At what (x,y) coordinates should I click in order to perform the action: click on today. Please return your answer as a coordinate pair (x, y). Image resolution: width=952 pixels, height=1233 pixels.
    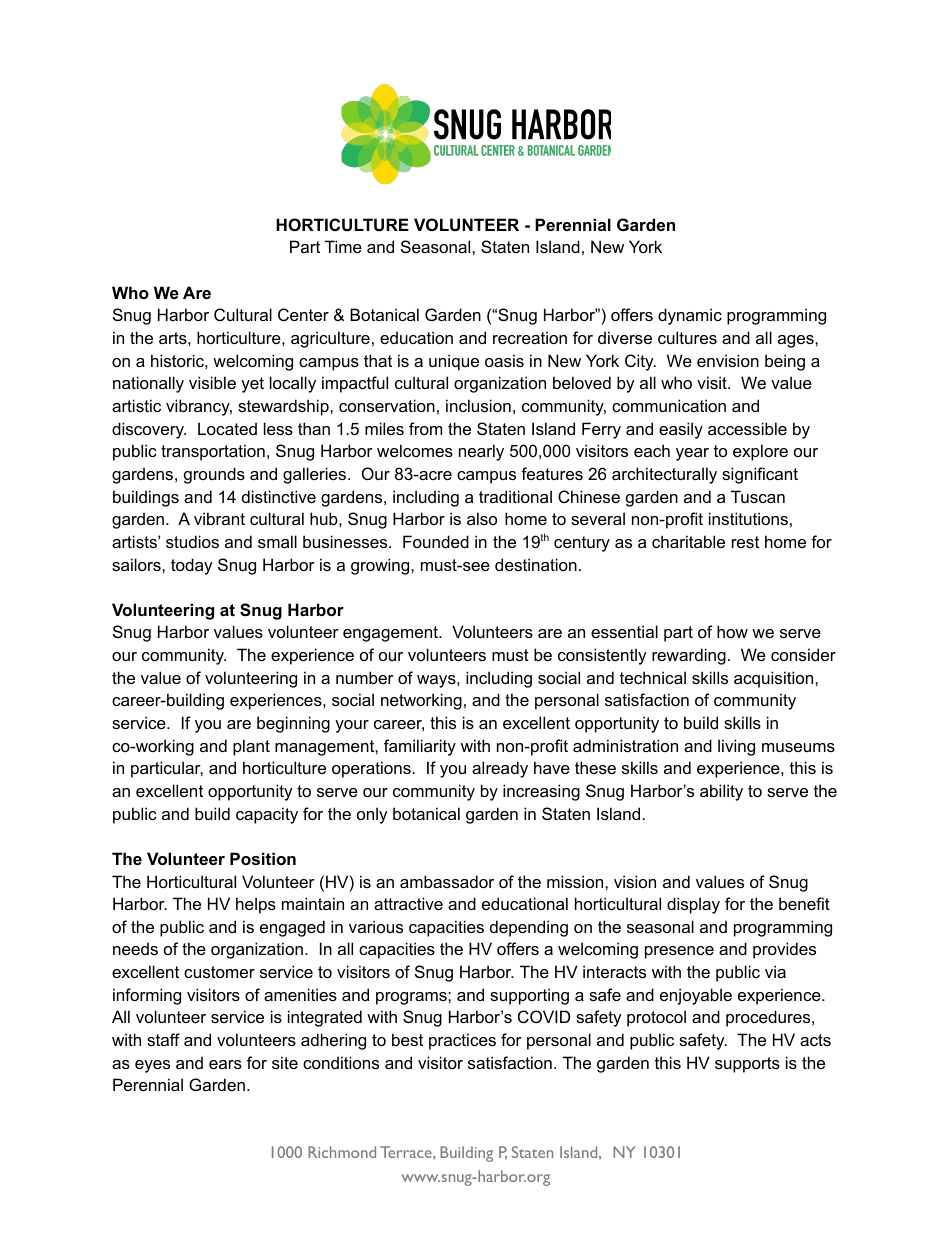
    Looking at the image, I should click on (192, 566).
